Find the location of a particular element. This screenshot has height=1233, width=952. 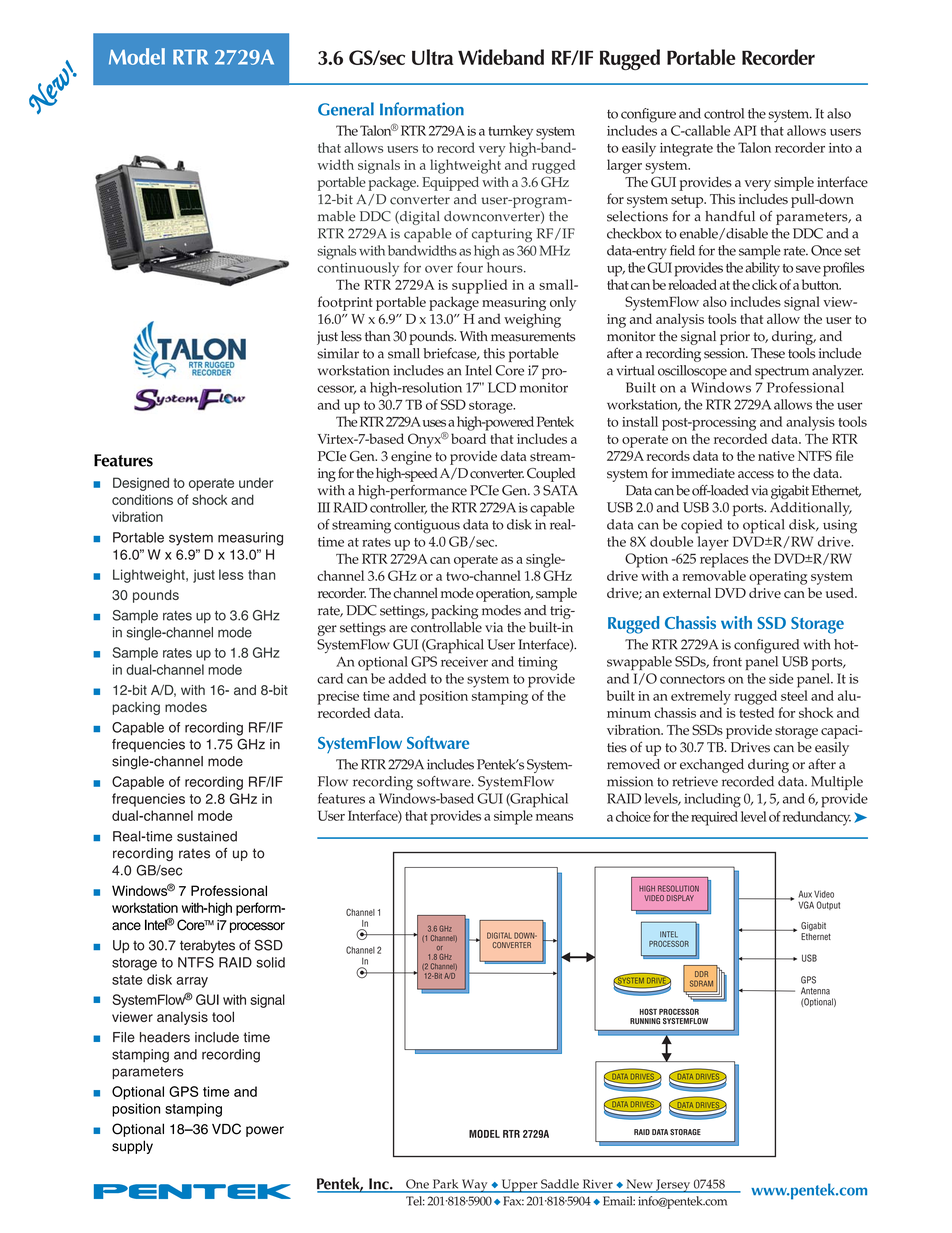

API is located at coordinates (744, 130).
